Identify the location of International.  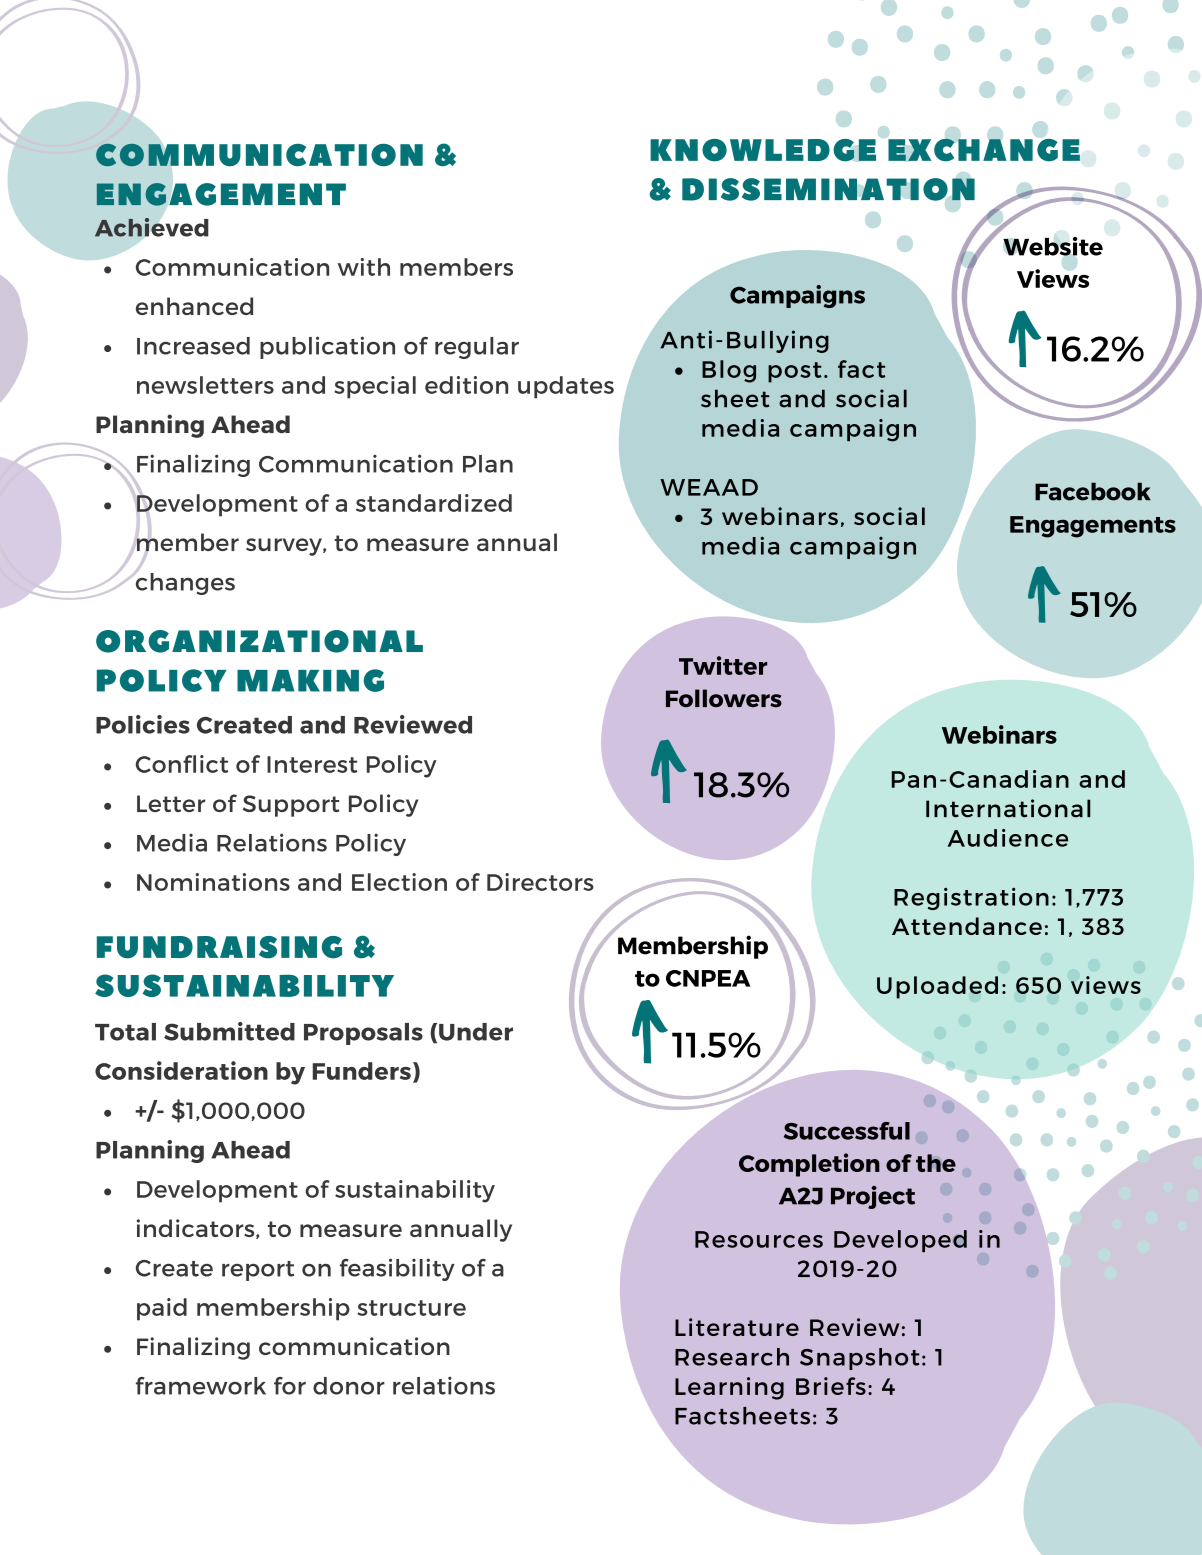
(1008, 808).
